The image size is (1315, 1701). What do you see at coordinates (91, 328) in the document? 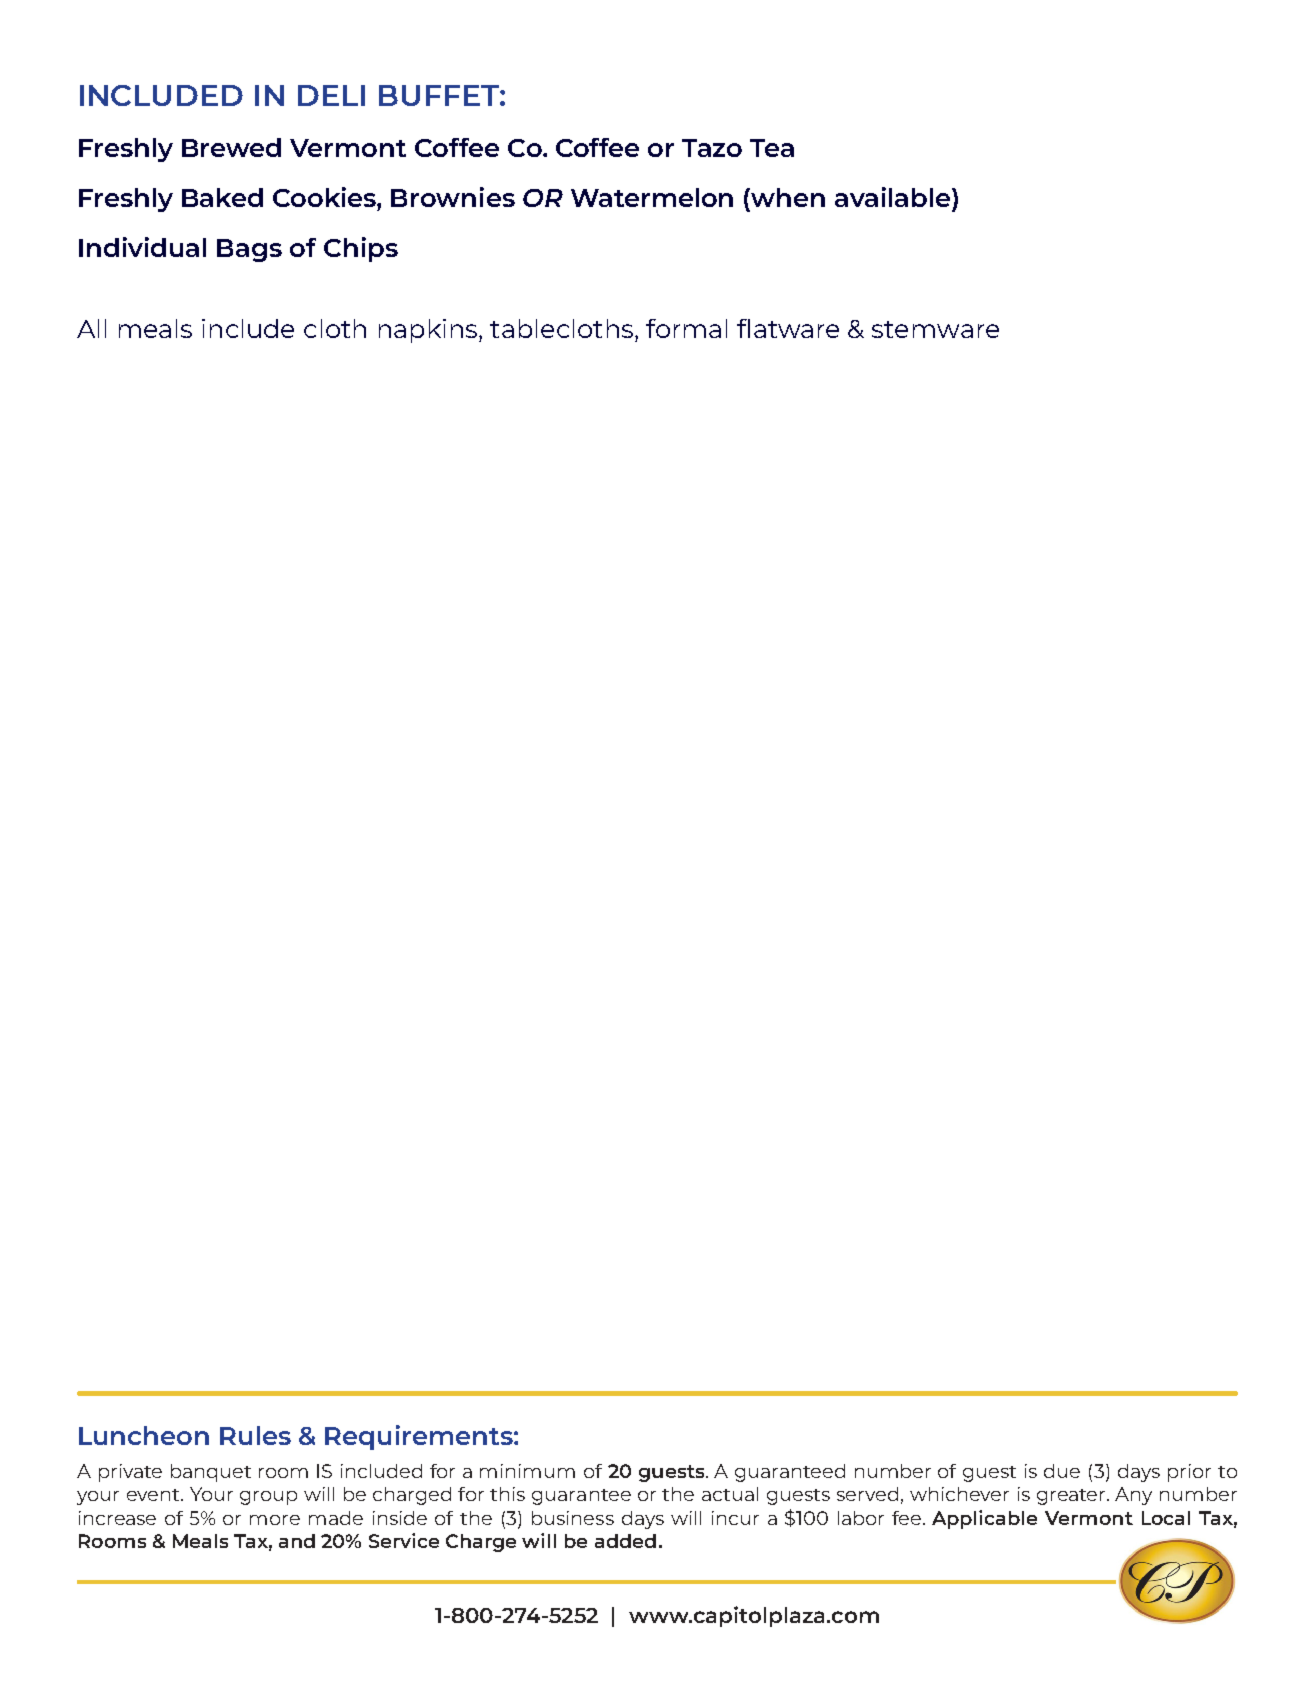
I see `All` at bounding box center [91, 328].
